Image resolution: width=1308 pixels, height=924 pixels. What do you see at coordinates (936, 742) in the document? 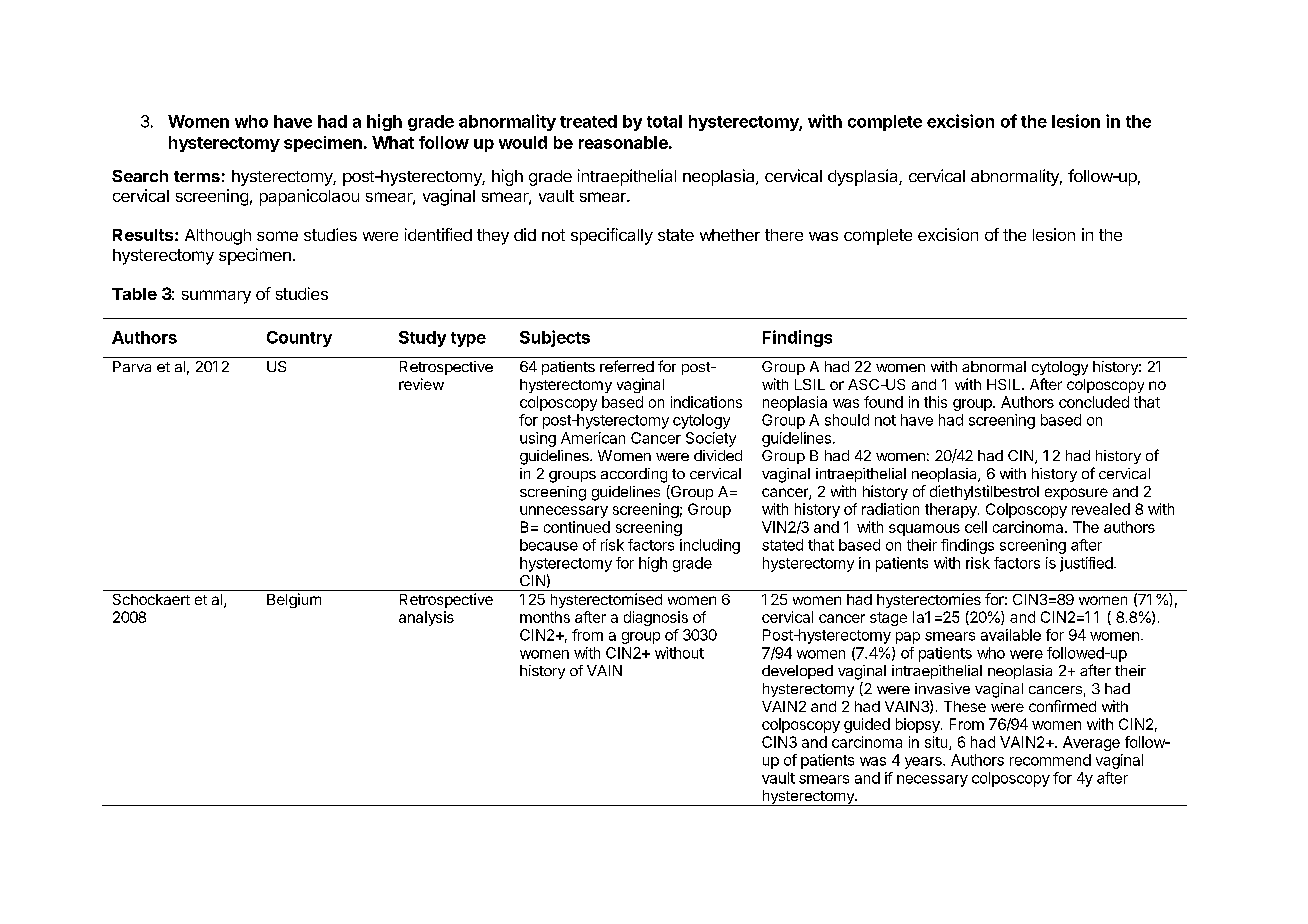
I see `situ` at bounding box center [936, 742].
